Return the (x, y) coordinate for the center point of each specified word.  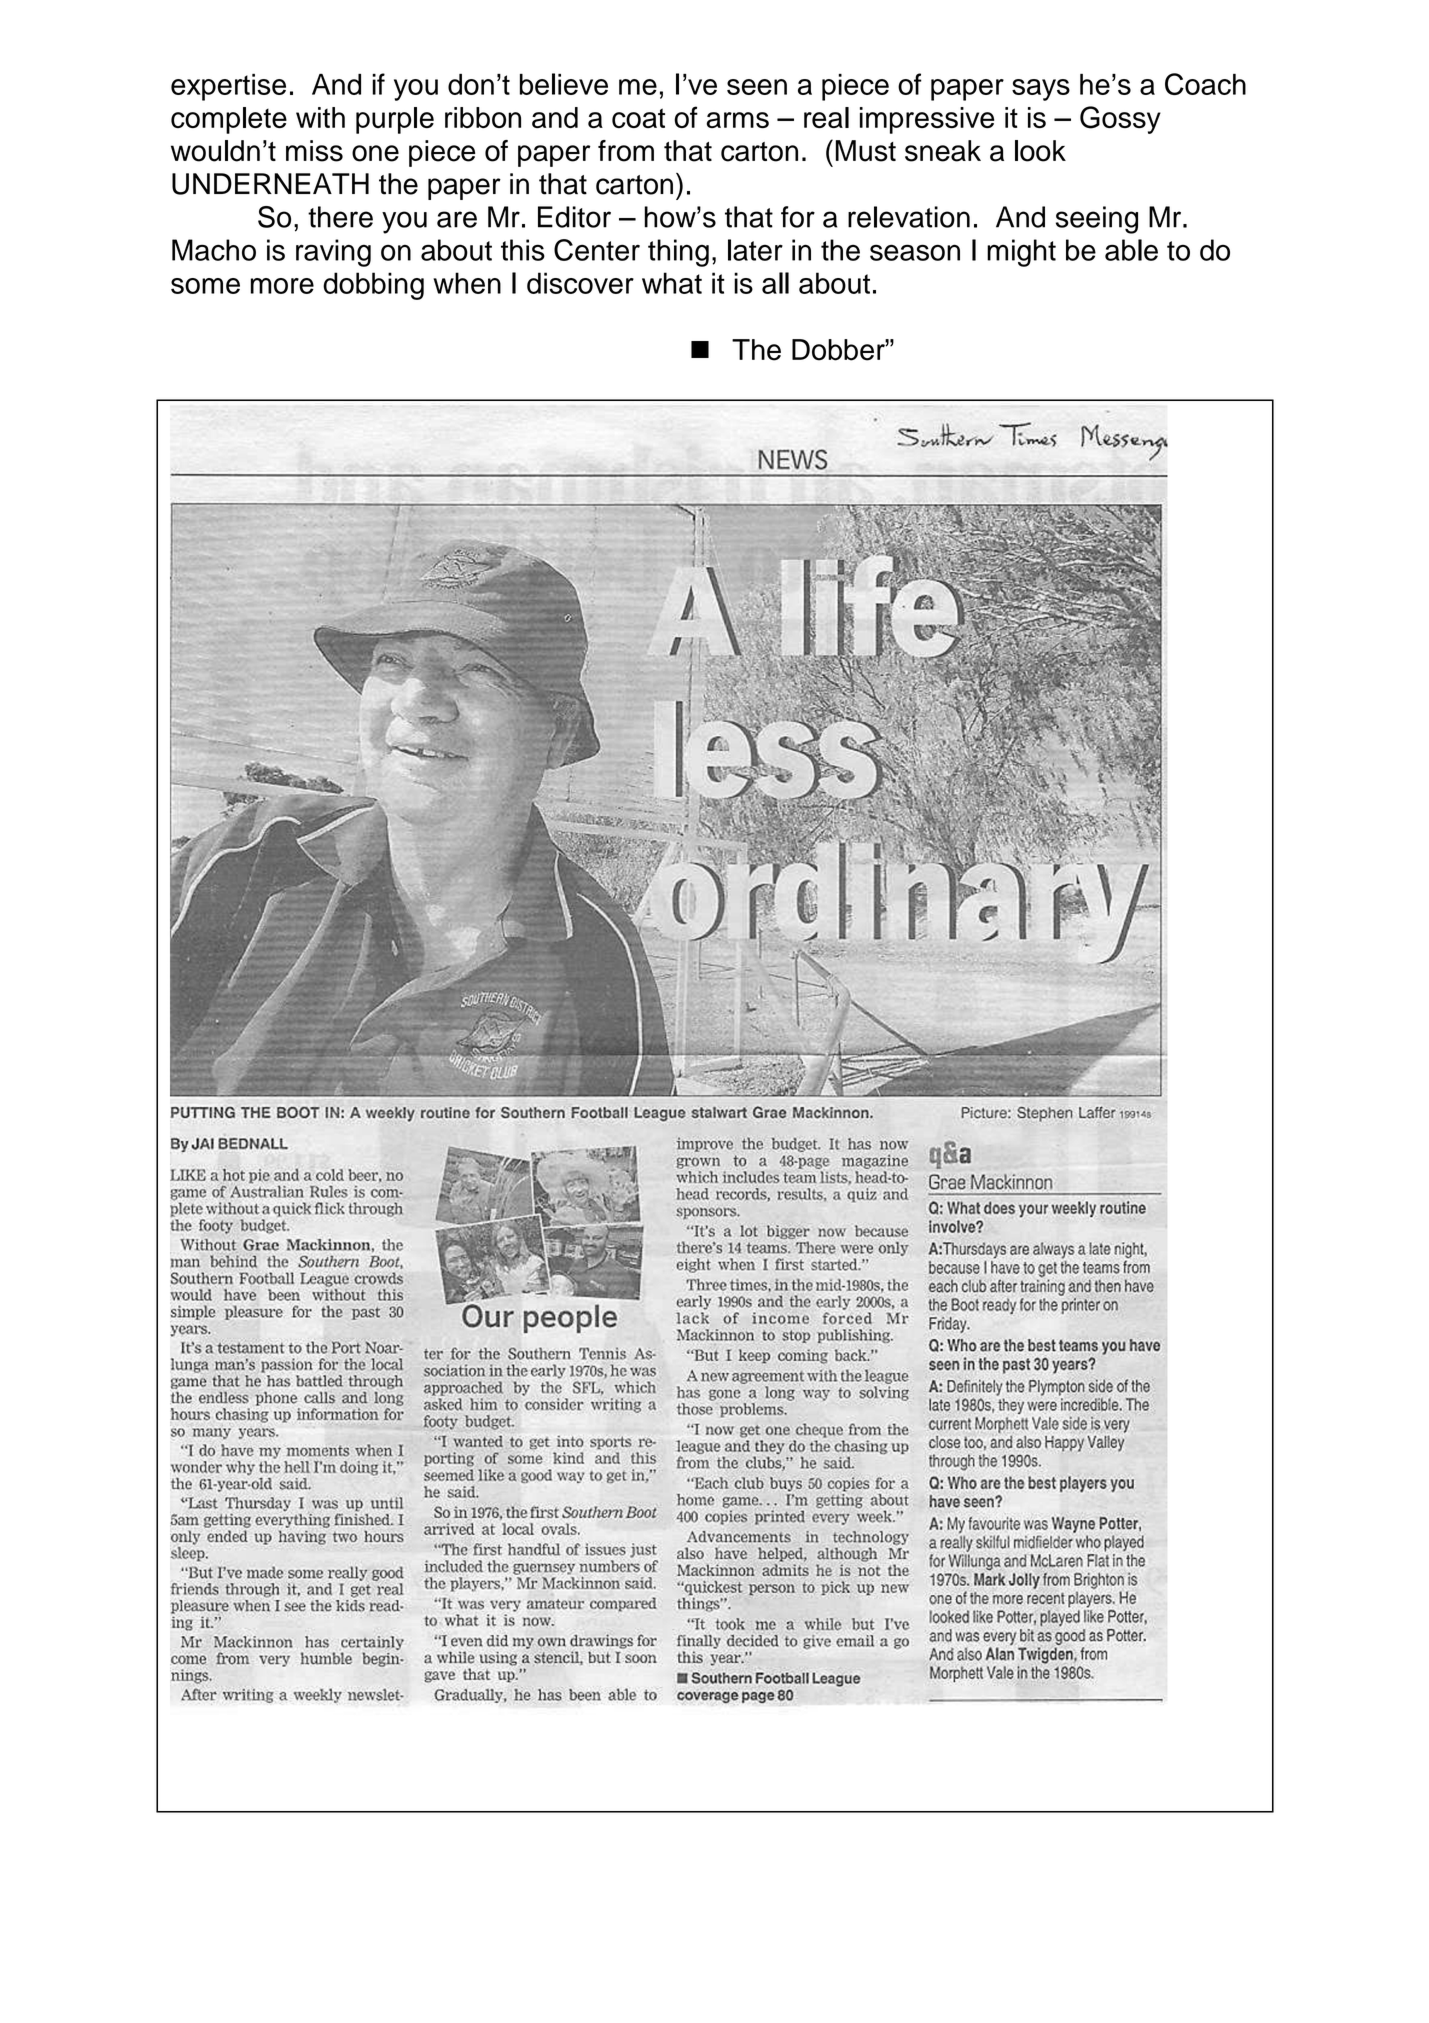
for (798, 217)
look (1040, 151)
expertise (228, 87)
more (282, 286)
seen (757, 87)
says (1041, 90)
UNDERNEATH (270, 184)
